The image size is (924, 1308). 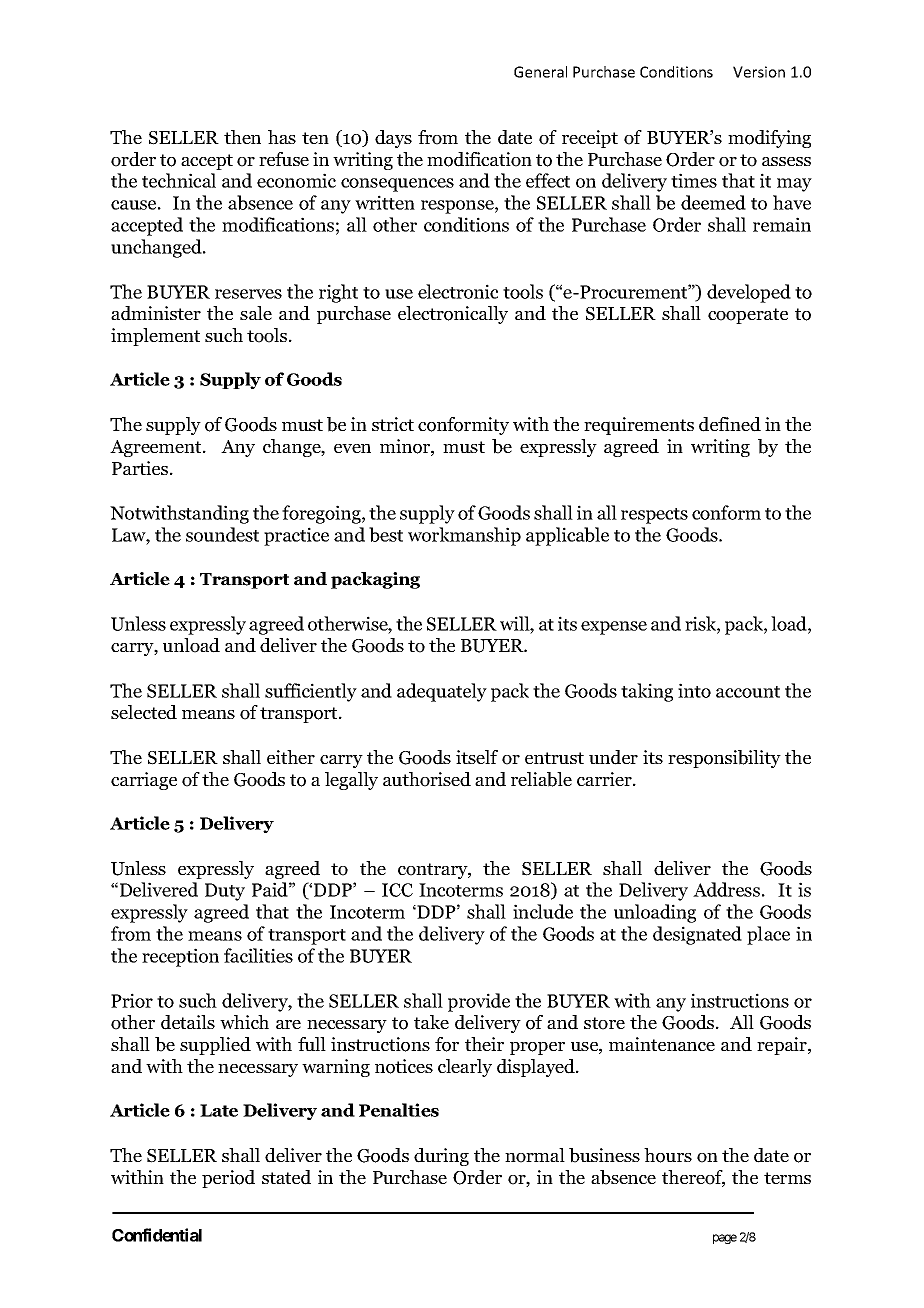 I want to click on page, so click(x=725, y=1239).
